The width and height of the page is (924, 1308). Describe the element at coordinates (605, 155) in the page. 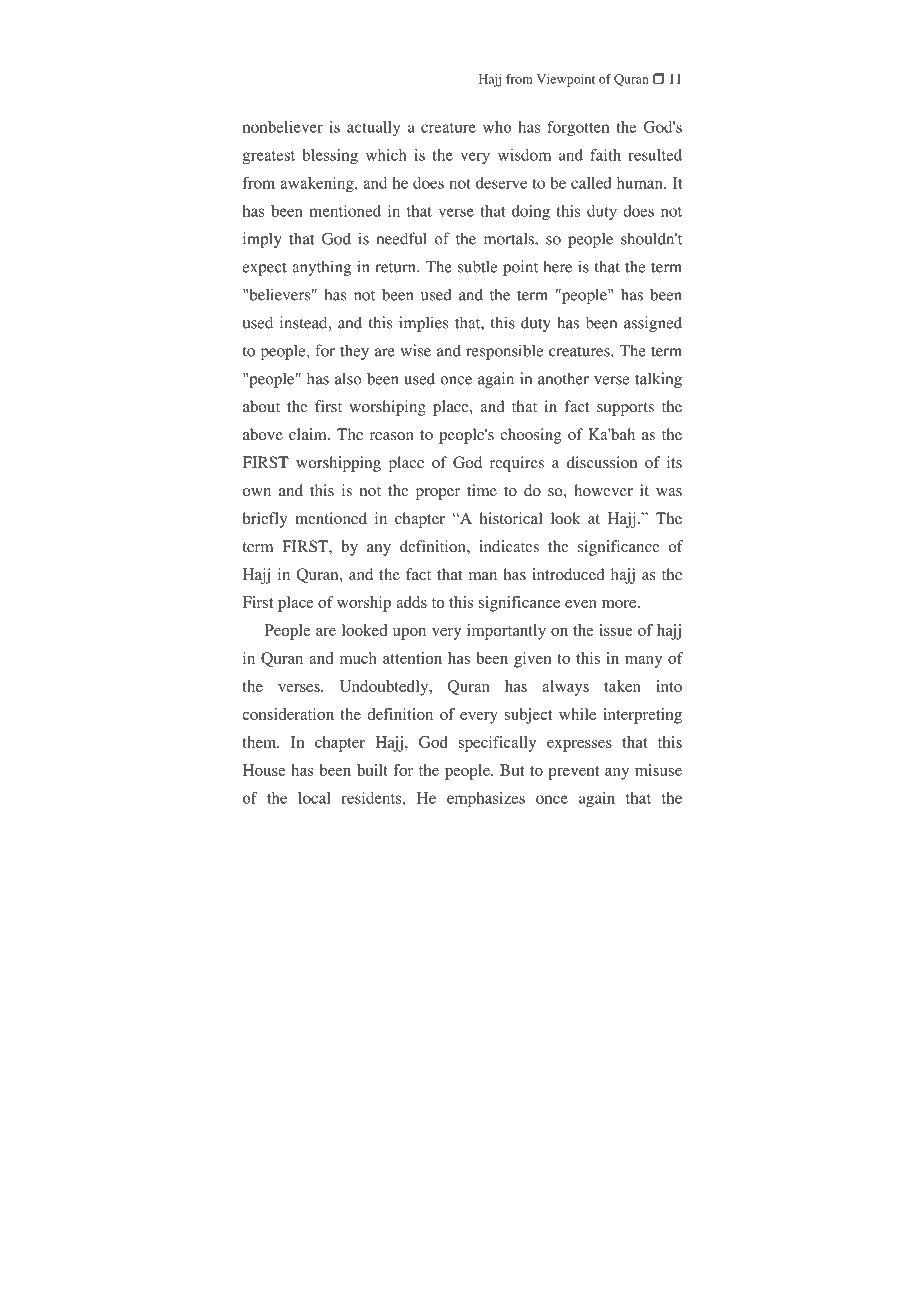

I see `faith` at that location.
